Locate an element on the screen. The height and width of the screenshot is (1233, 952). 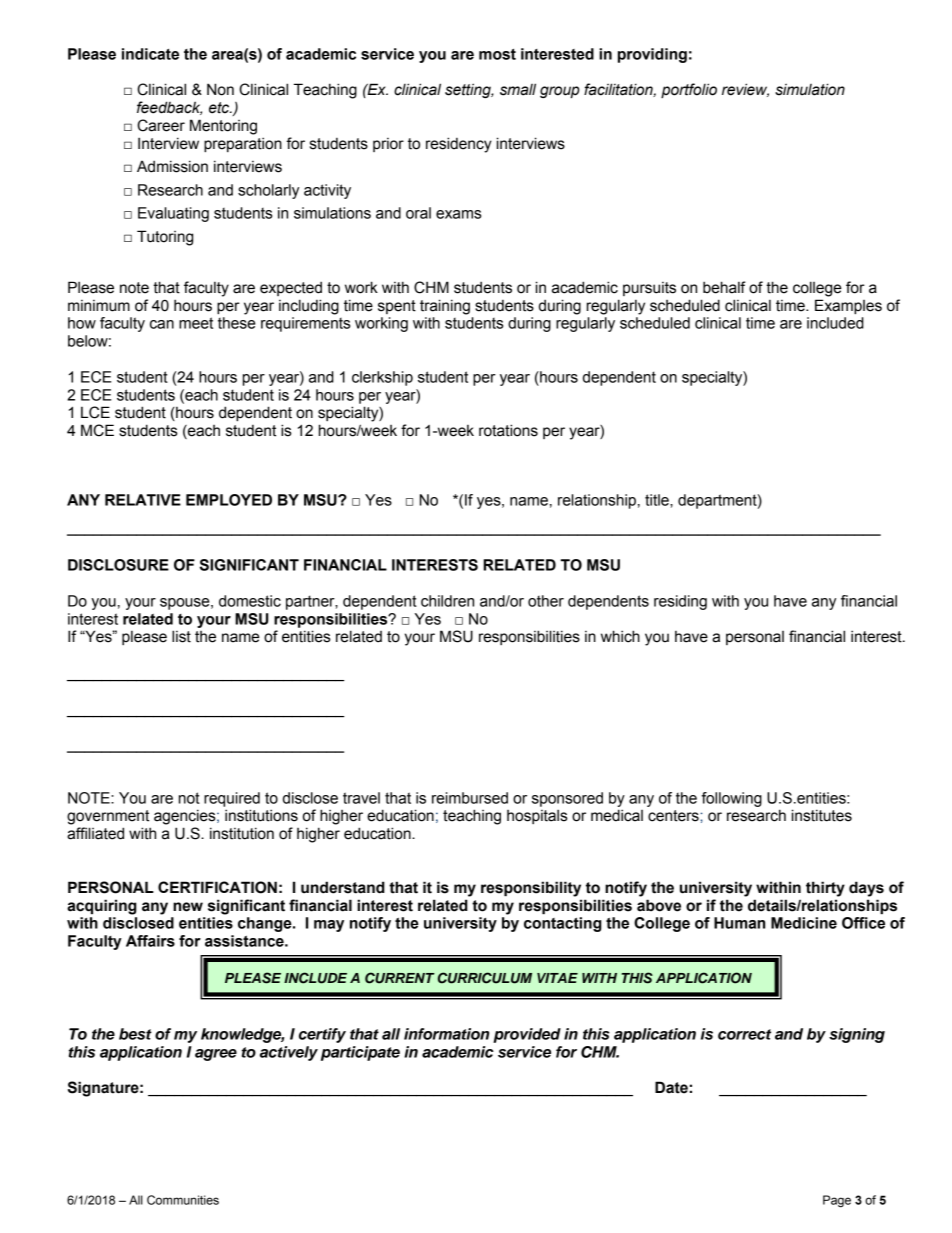
small is located at coordinates (518, 89).
